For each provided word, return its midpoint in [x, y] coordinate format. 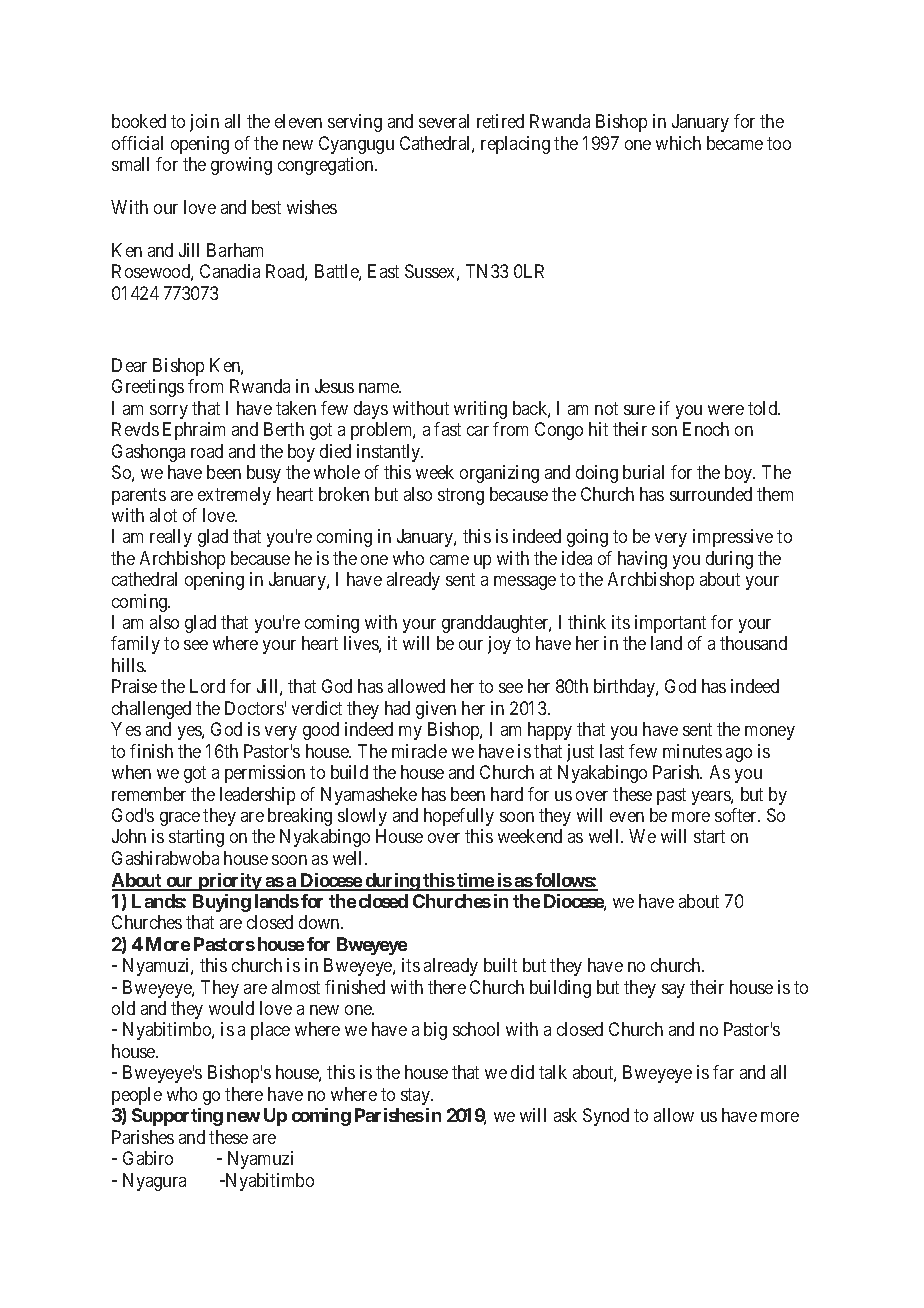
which [678, 143]
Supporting [177, 1117]
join [204, 123]
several [444, 121]
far [723, 1072]
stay [417, 1096]
